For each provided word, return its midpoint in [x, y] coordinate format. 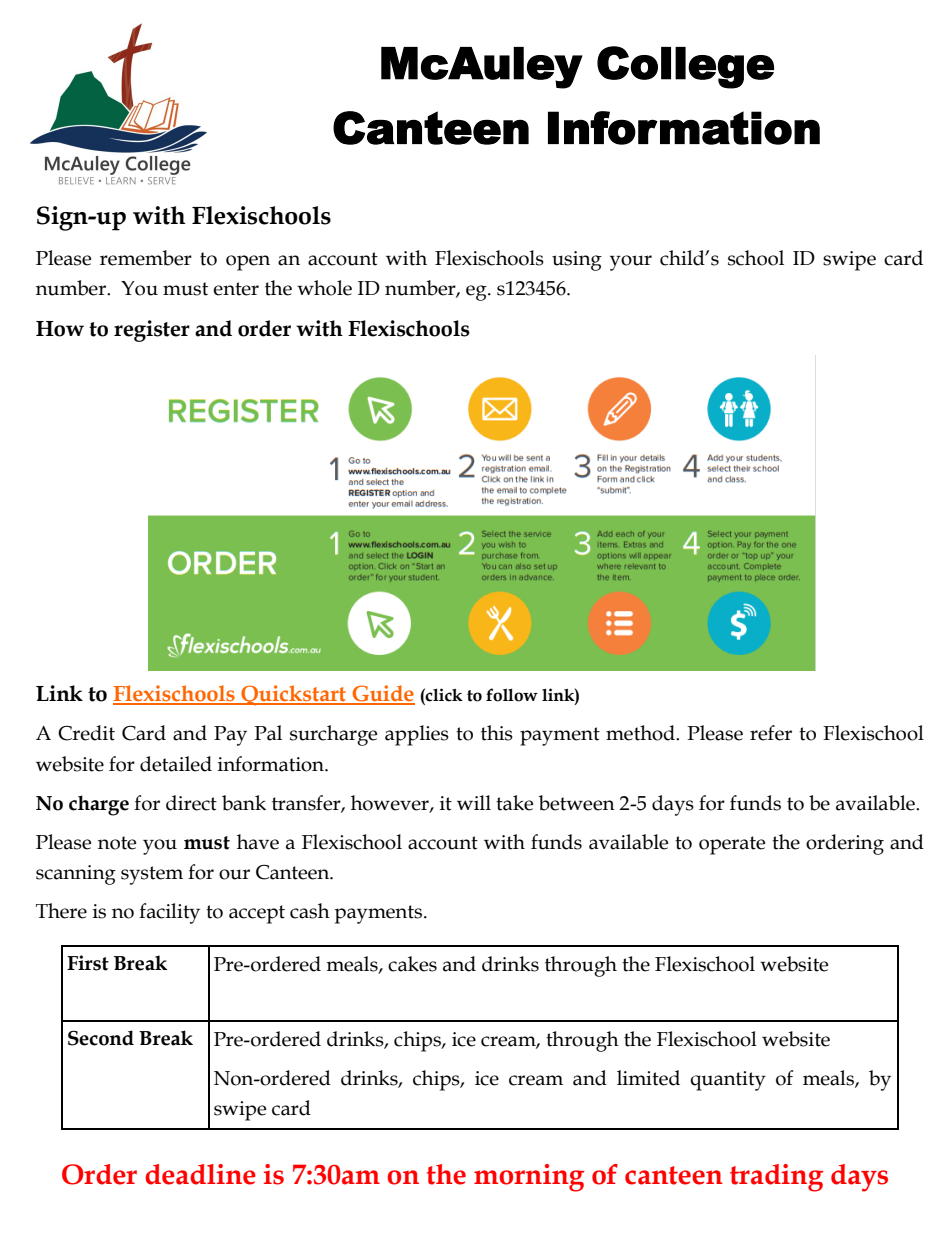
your [631, 263]
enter [236, 289]
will [474, 802]
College [685, 67]
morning [529, 1178]
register [152, 331]
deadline [200, 1174]
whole [324, 288]
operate [732, 845]
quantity [728, 1081]
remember [146, 258]
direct [191, 803]
